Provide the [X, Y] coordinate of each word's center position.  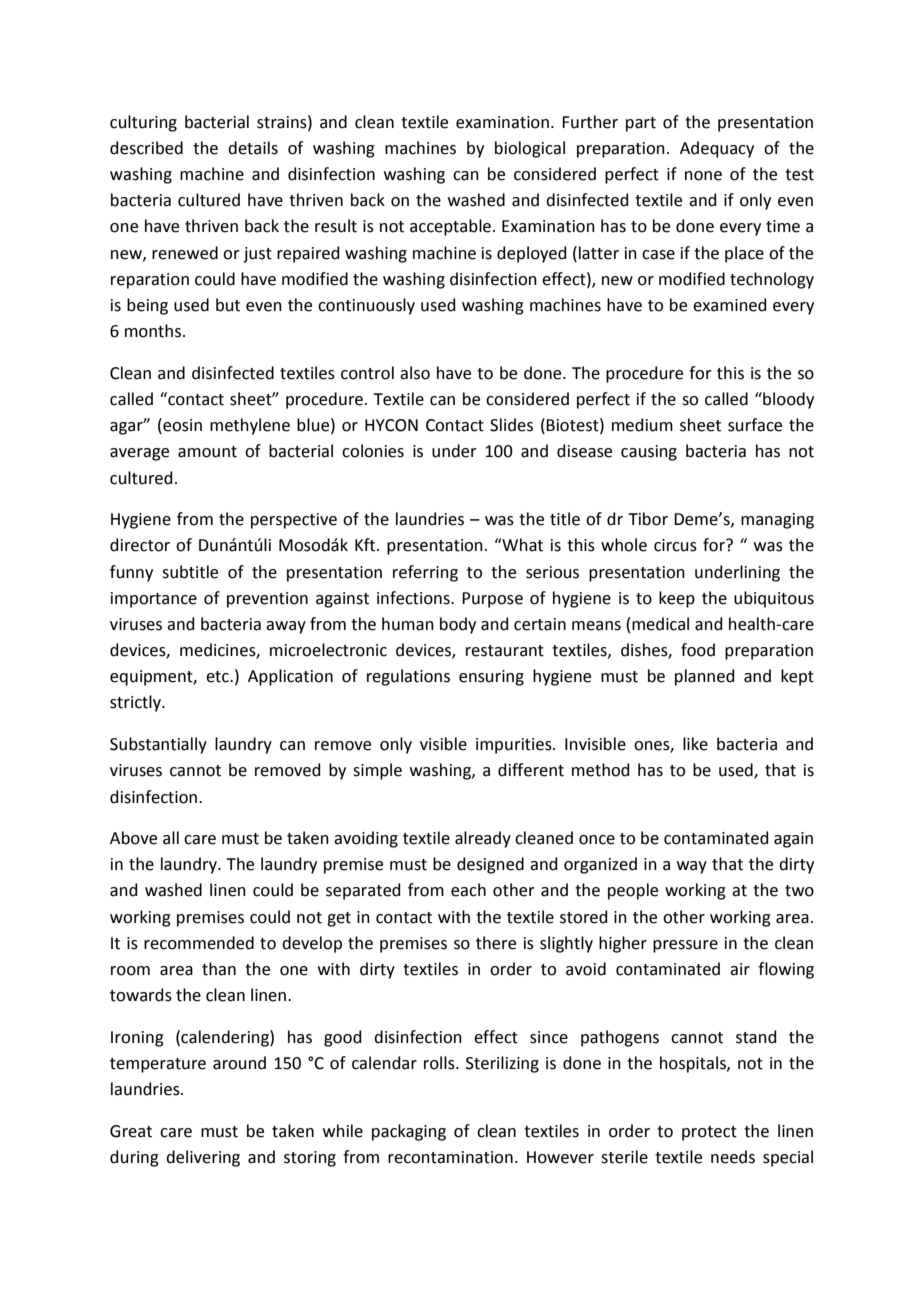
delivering [203, 1158]
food [698, 650]
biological [530, 149]
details [253, 148]
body [458, 625]
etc [218, 677]
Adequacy [717, 149]
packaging [409, 1132]
